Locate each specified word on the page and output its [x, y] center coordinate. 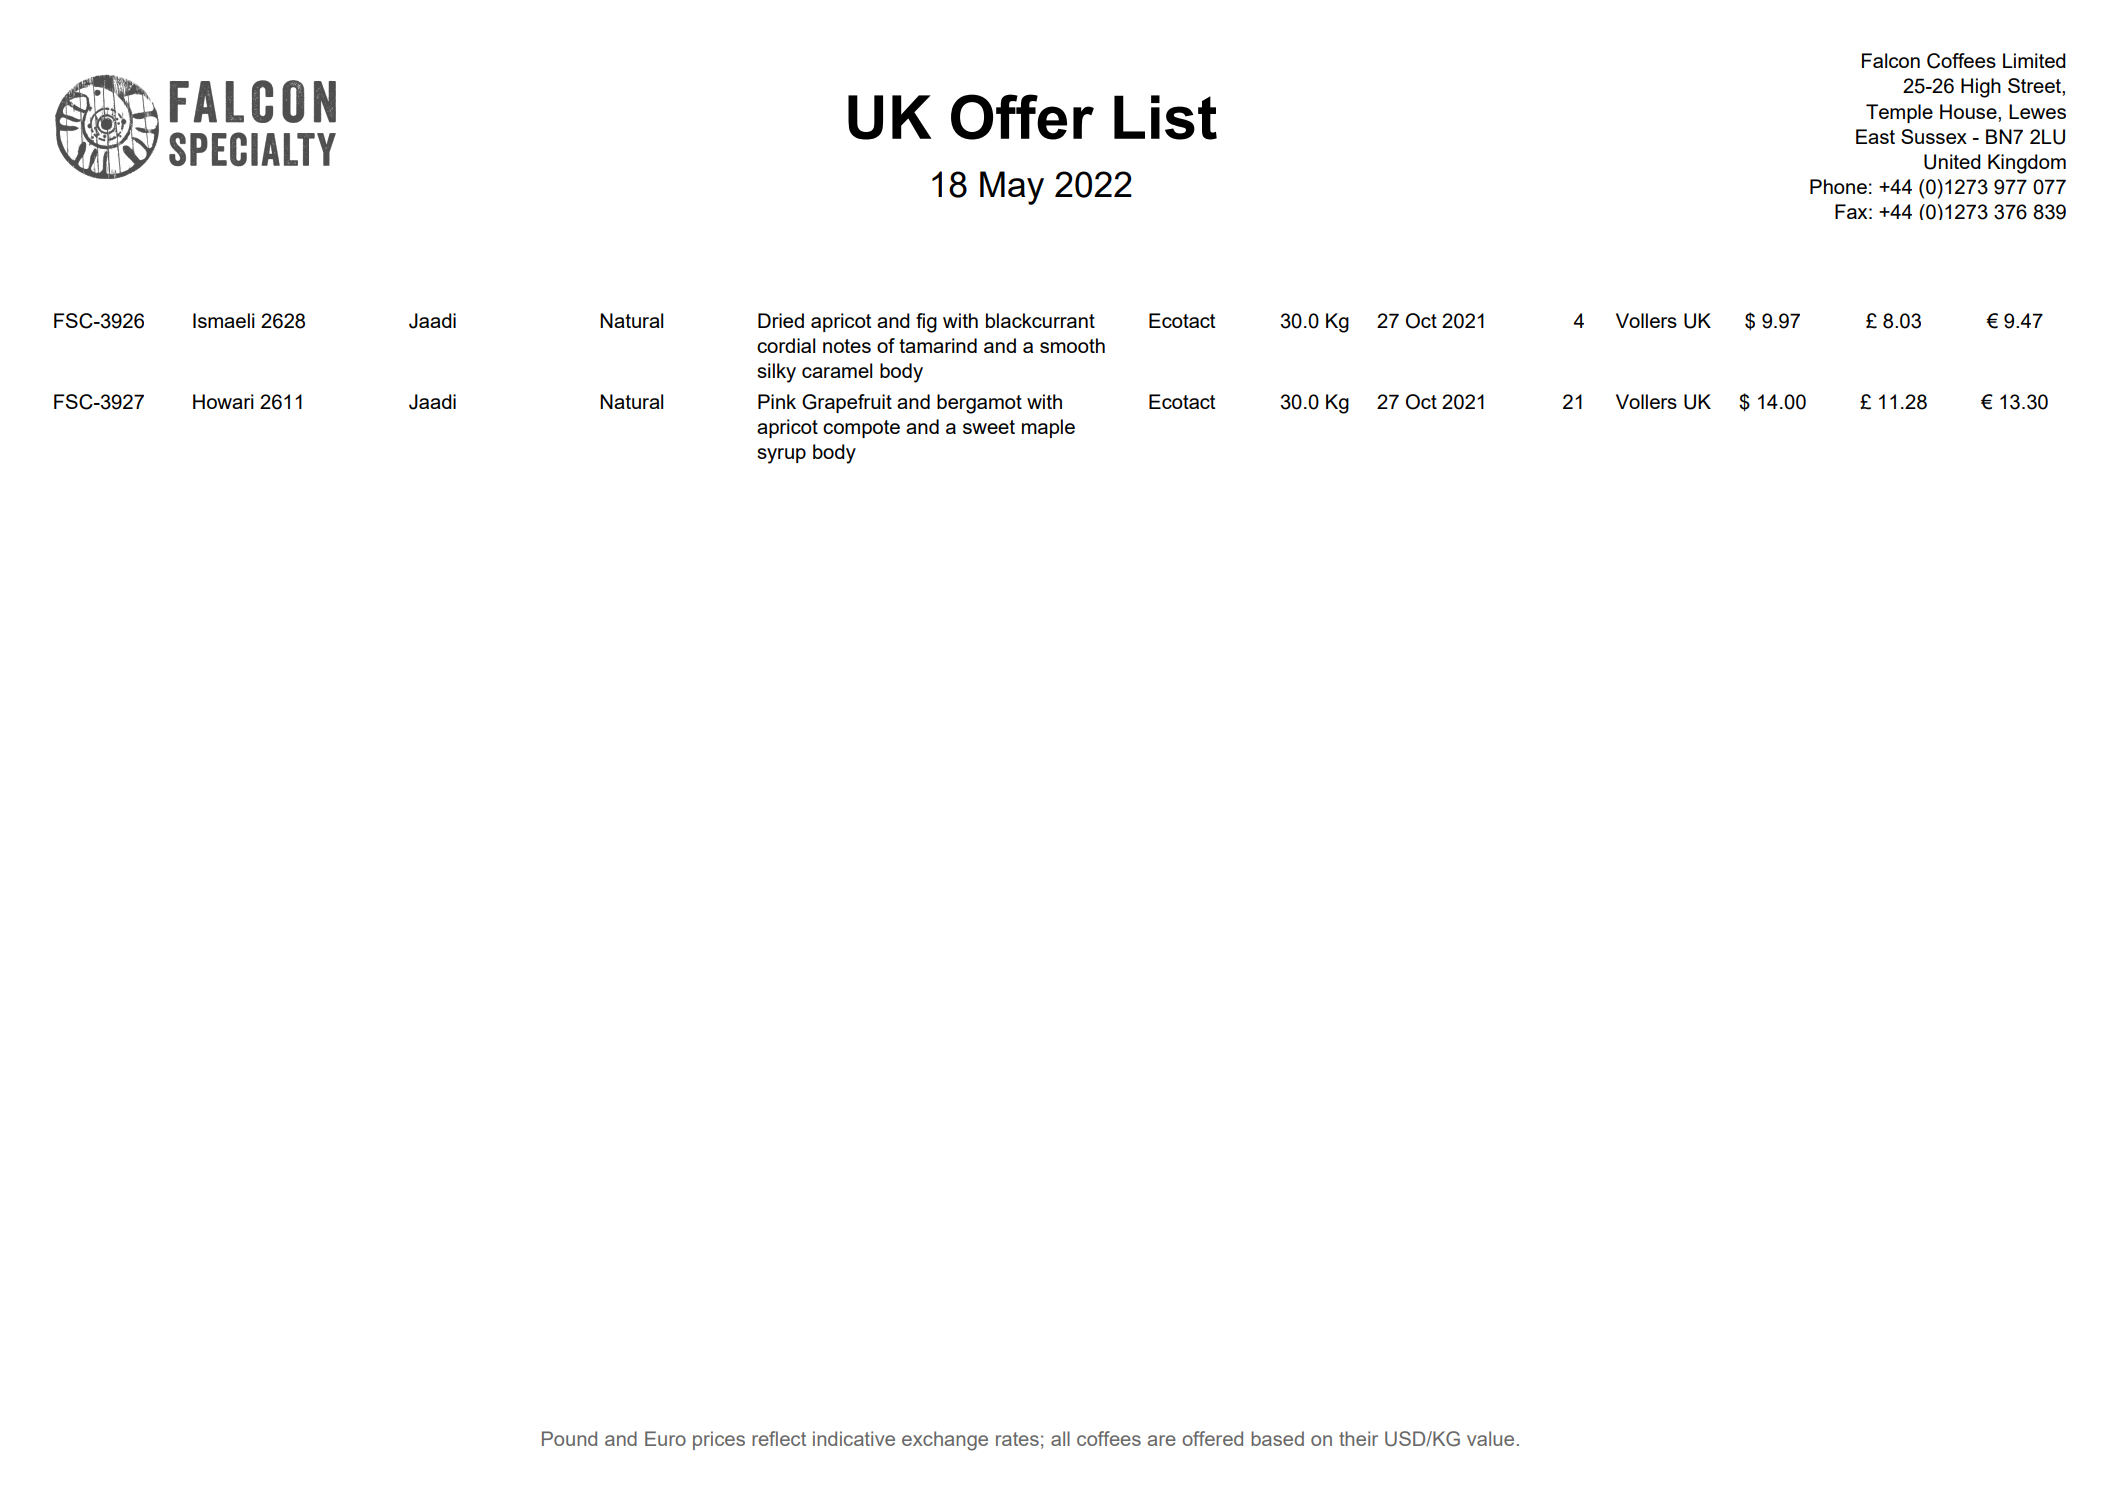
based [1277, 1438]
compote [861, 429]
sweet [989, 427]
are [1162, 1440]
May [1012, 188]
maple [1048, 428]
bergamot [979, 404]
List [1165, 117]
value [1490, 1438]
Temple [1899, 113]
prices [719, 1440]
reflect [779, 1438]
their [1358, 1438]
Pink [777, 401]
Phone [1838, 186]
